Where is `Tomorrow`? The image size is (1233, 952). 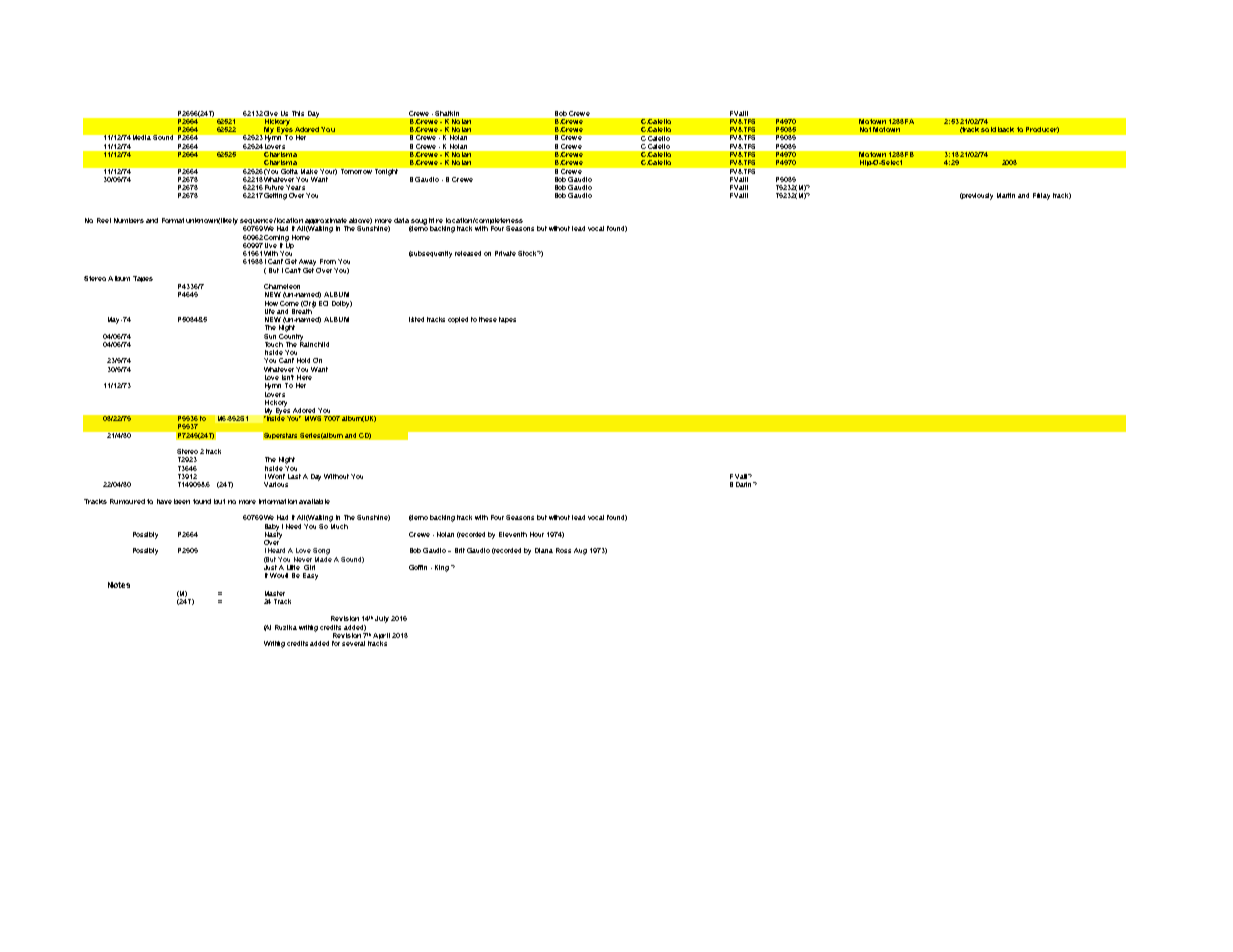 Tomorrow is located at coordinates (356, 171).
